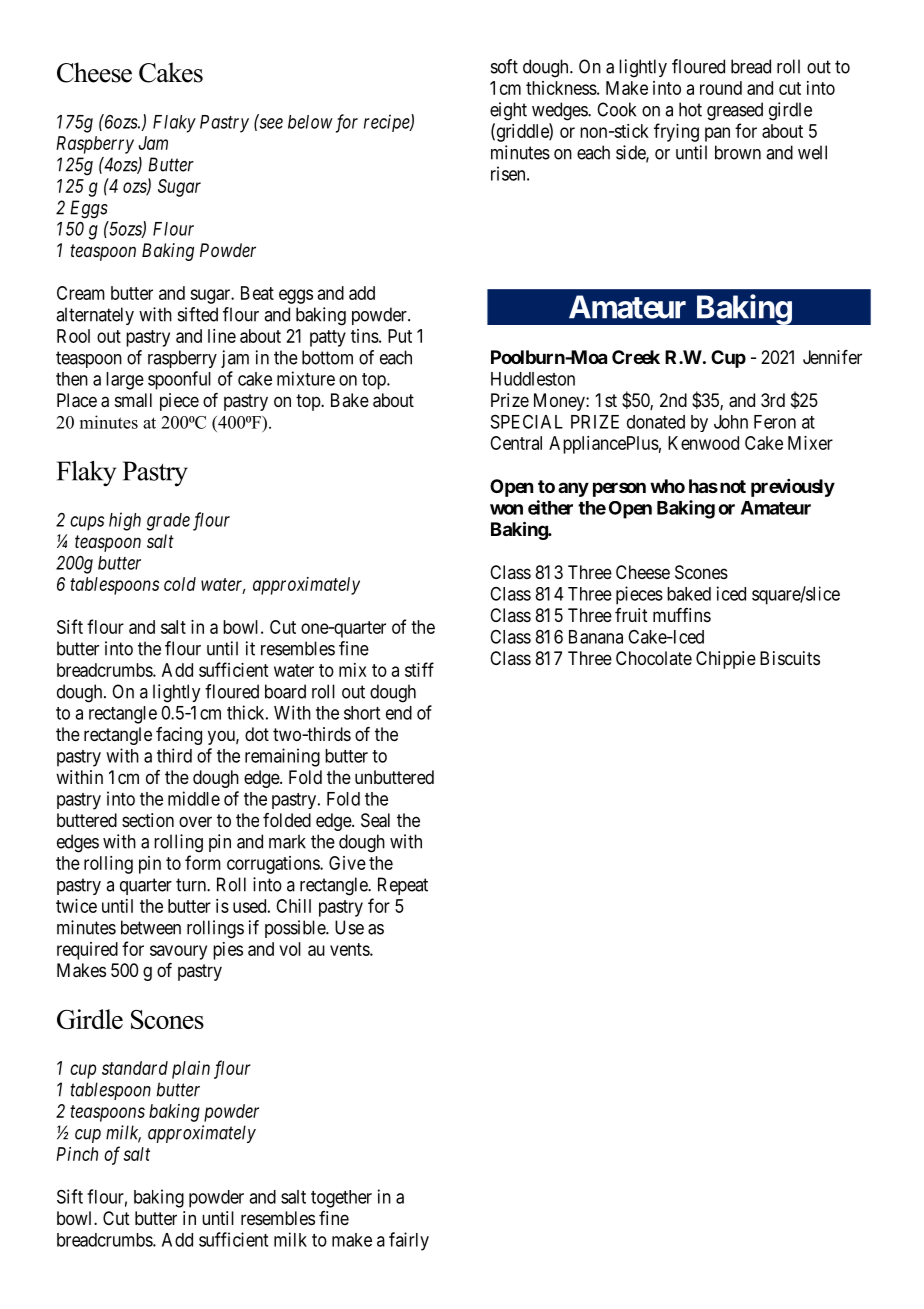  I want to click on eight, so click(508, 111).
